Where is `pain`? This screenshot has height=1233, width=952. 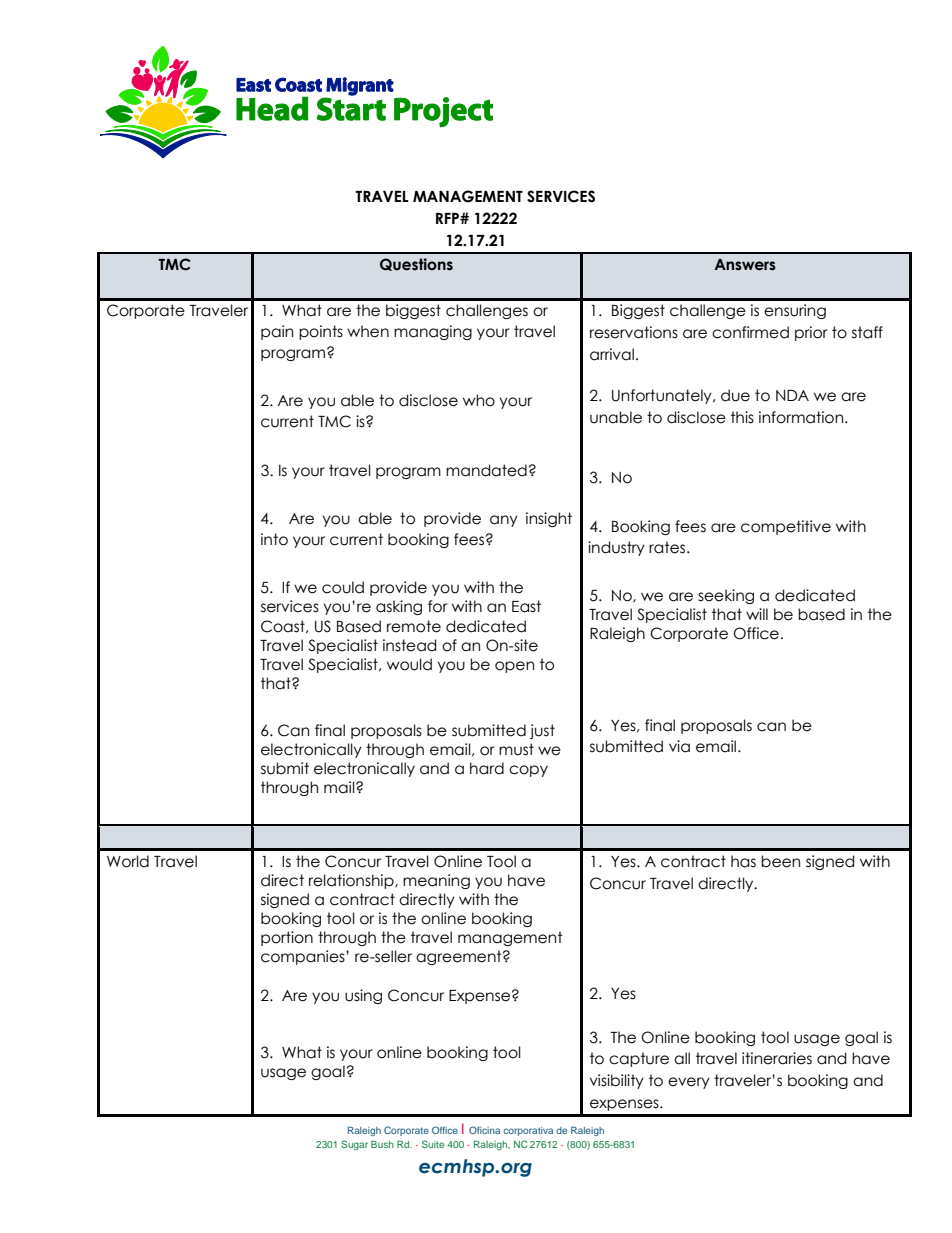 pain is located at coordinates (277, 332).
